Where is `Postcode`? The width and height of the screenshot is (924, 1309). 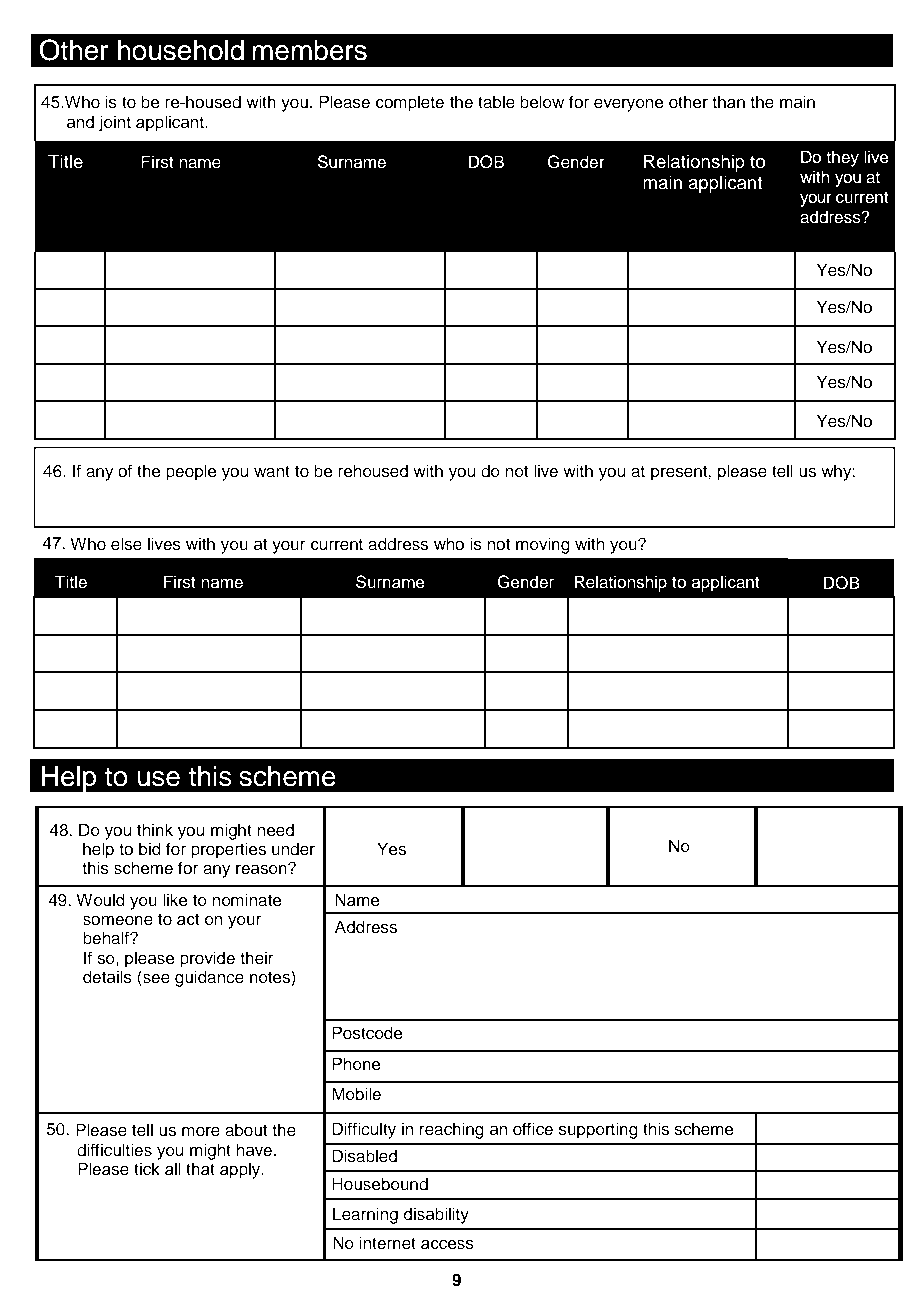 Postcode is located at coordinates (367, 1033).
